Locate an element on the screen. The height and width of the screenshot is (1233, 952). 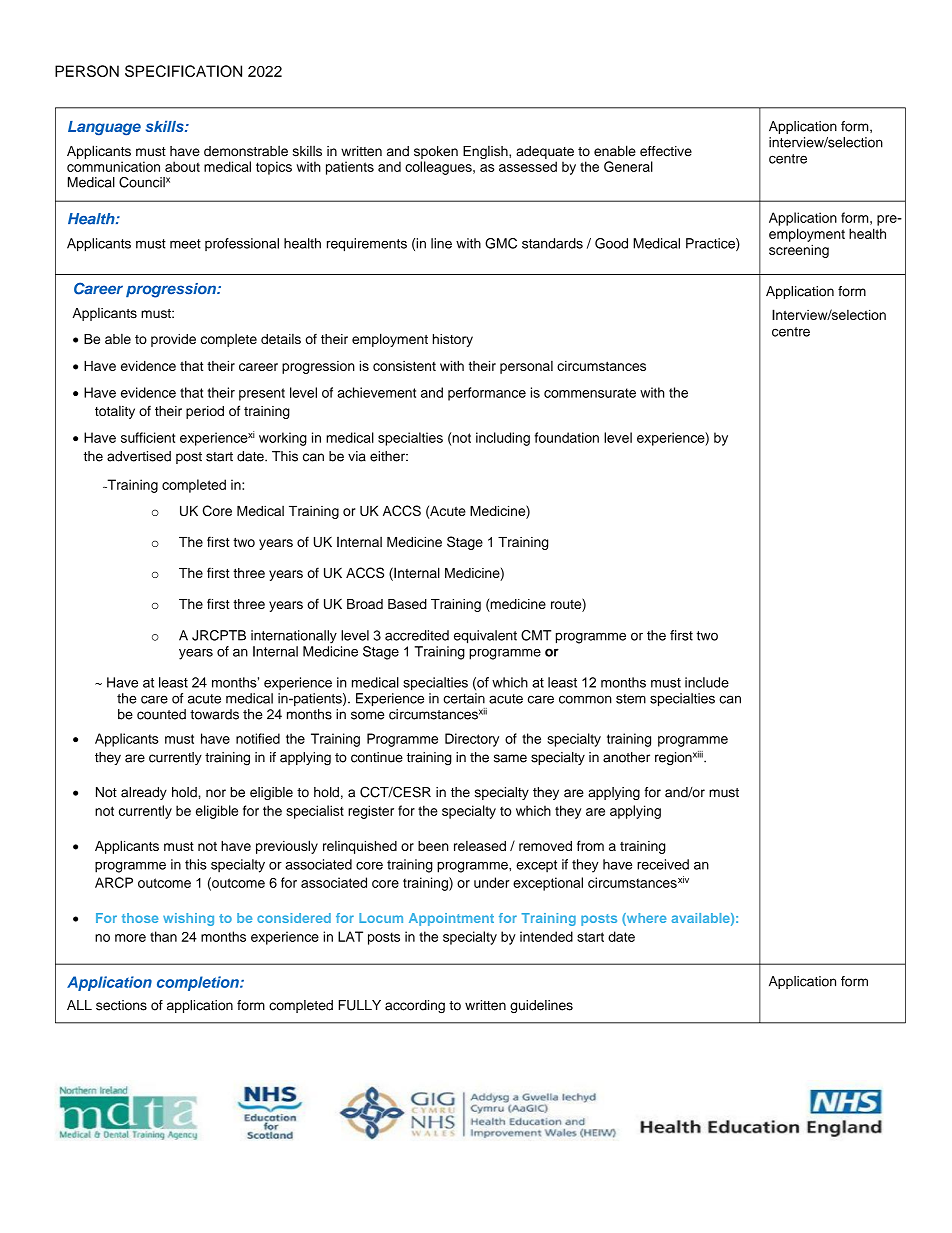
according is located at coordinates (415, 1006).
